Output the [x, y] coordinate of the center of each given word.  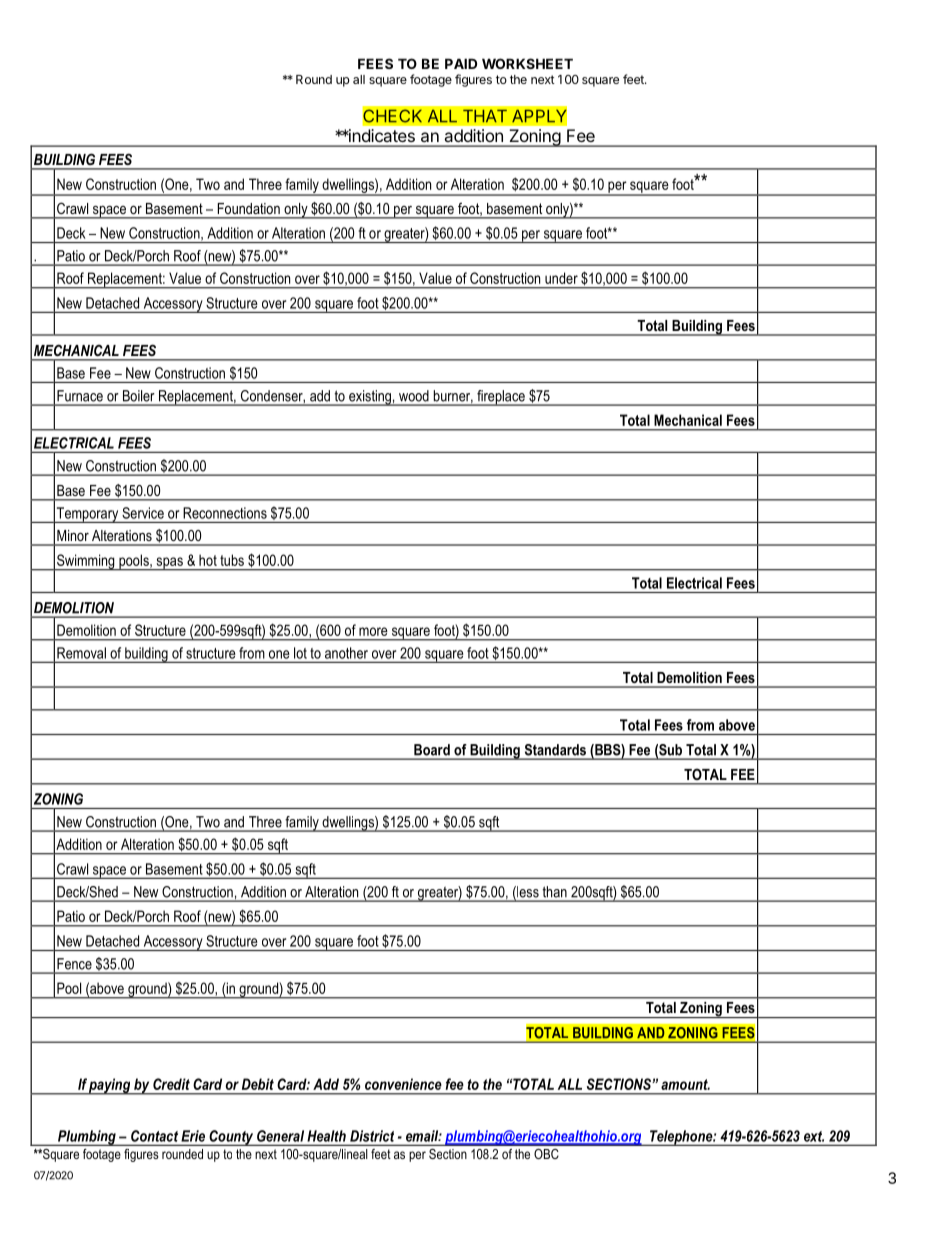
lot [300, 653]
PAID [461, 63]
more [373, 631]
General [280, 1136]
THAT [485, 116]
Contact [154, 1136]
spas [169, 564]
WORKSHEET [527, 63]
